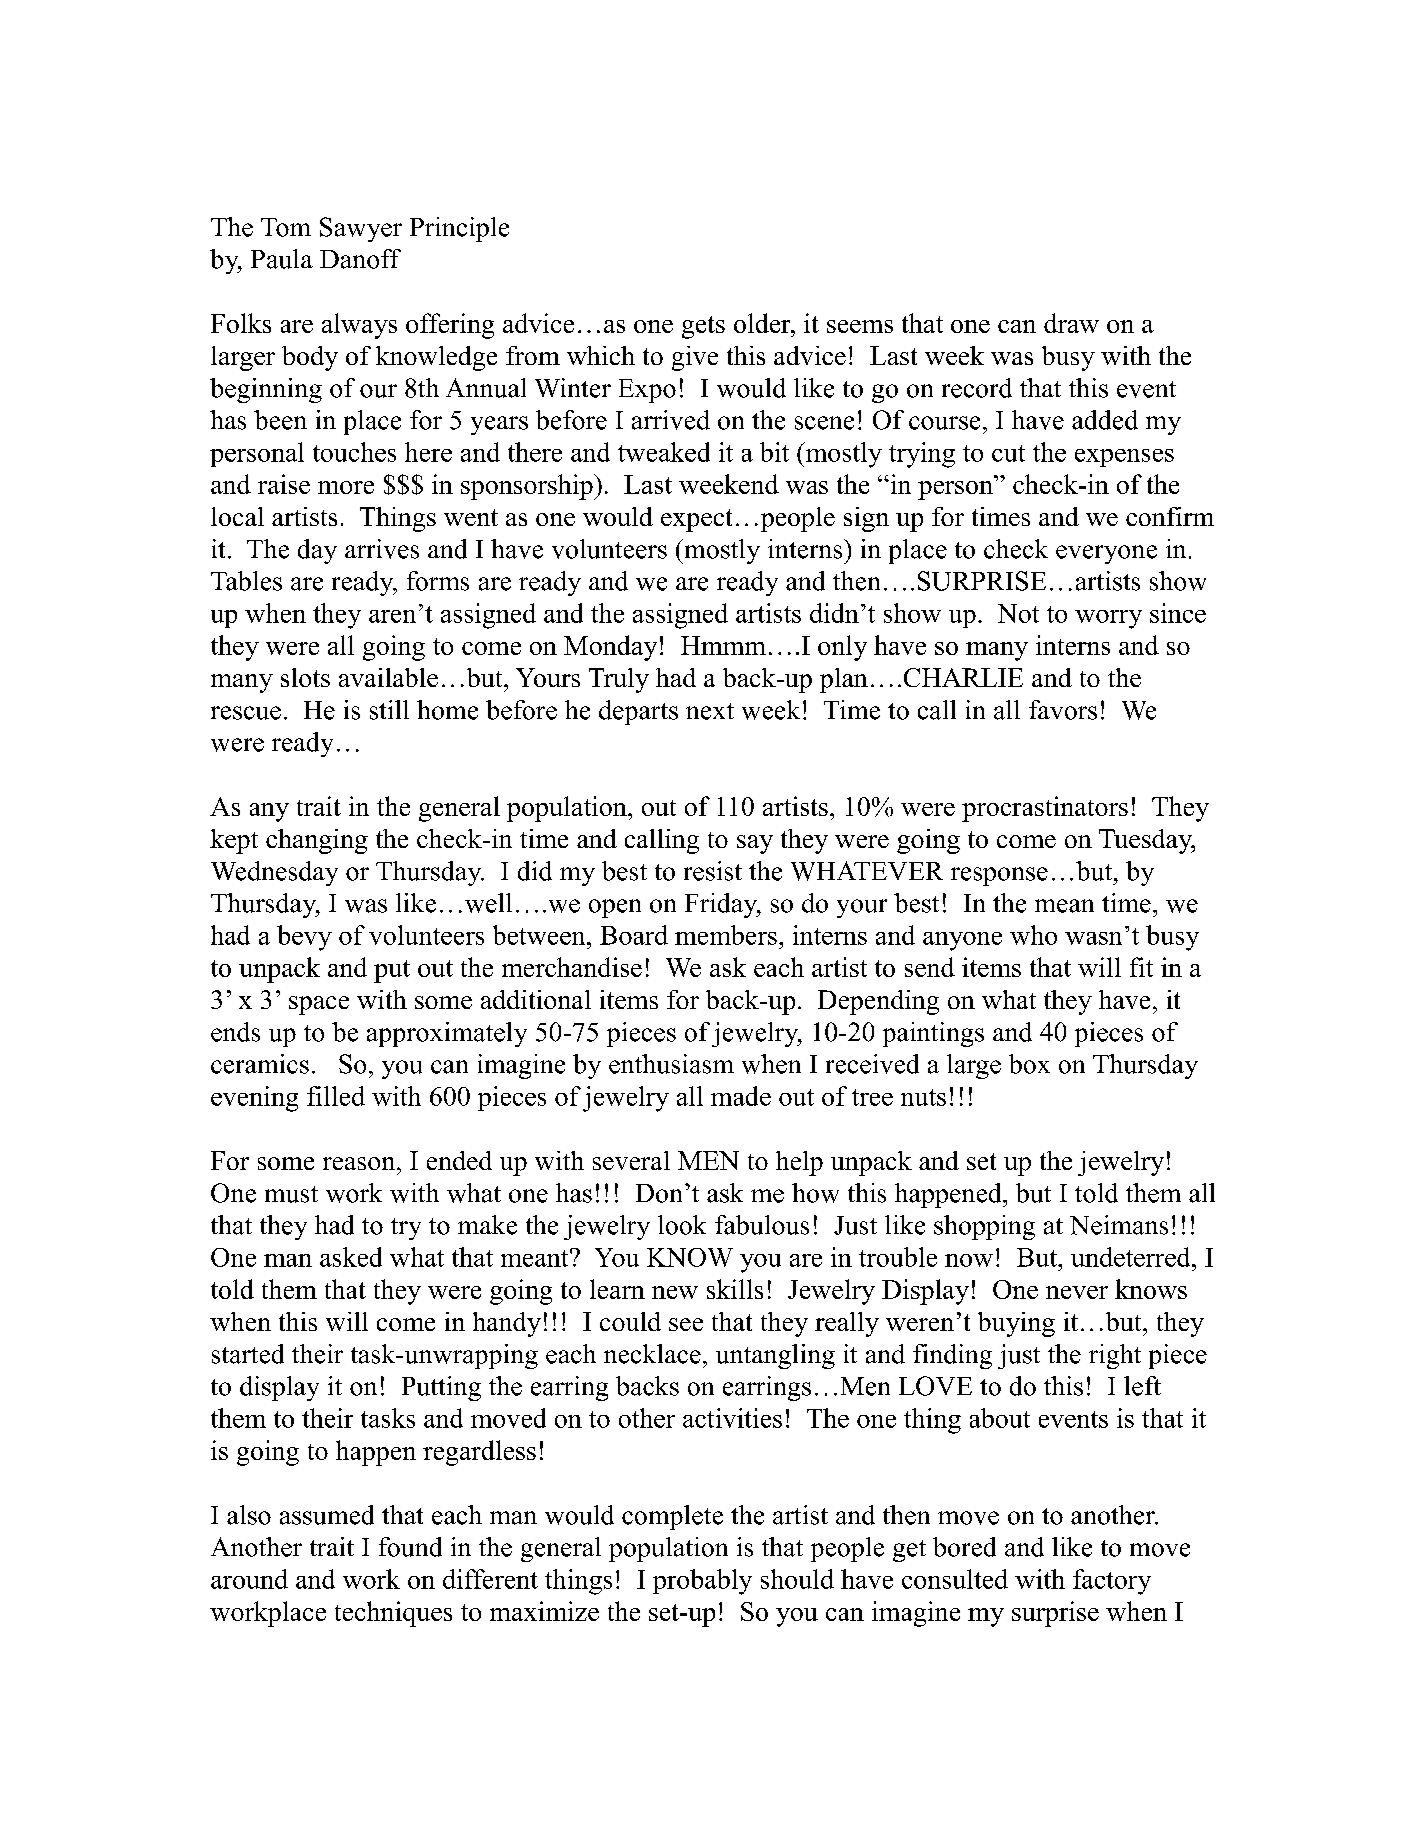 This screenshot has width=1428, height=1848. I want to click on box, so click(1029, 1064).
